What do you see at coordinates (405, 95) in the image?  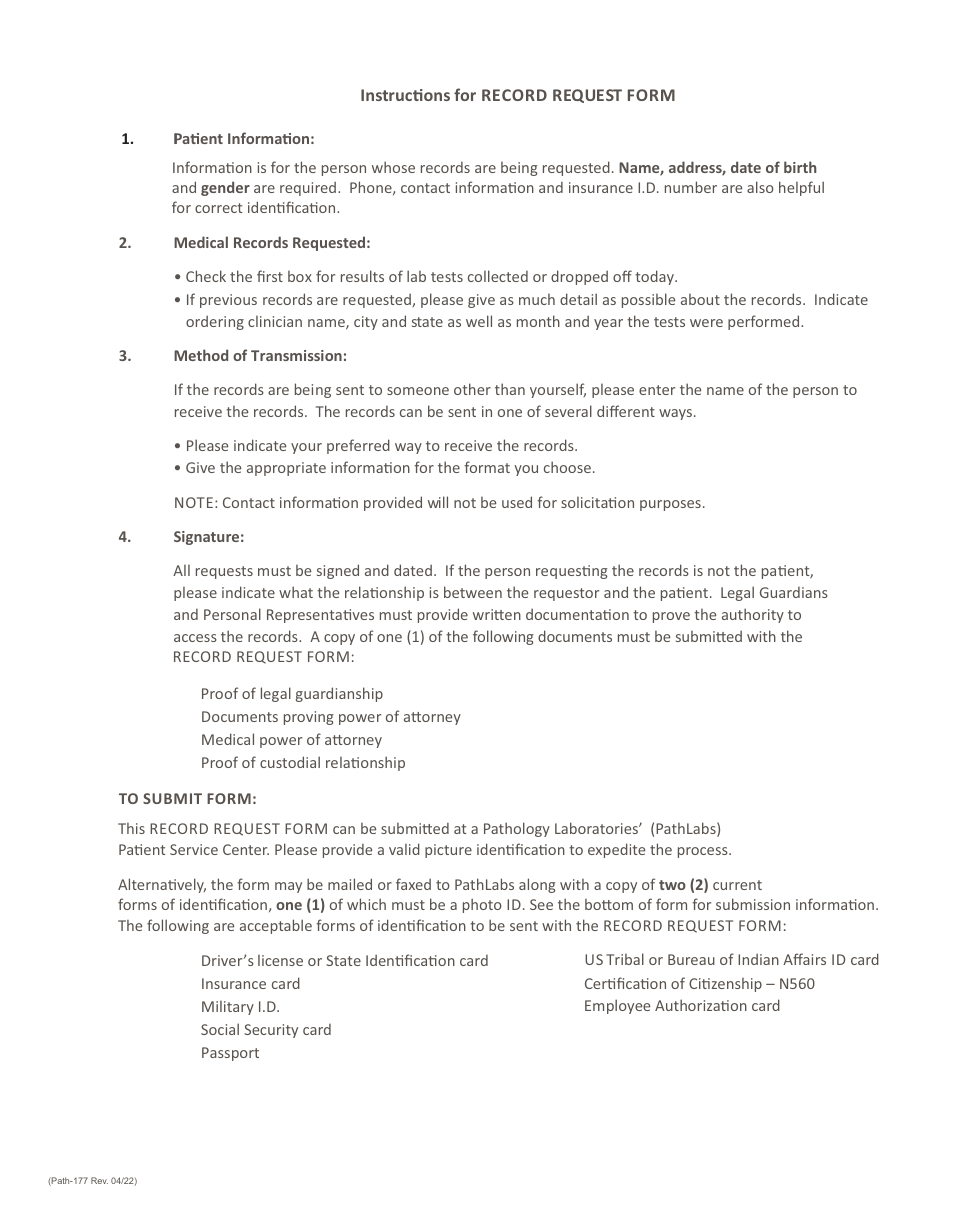 I see `Instructions` at bounding box center [405, 95].
